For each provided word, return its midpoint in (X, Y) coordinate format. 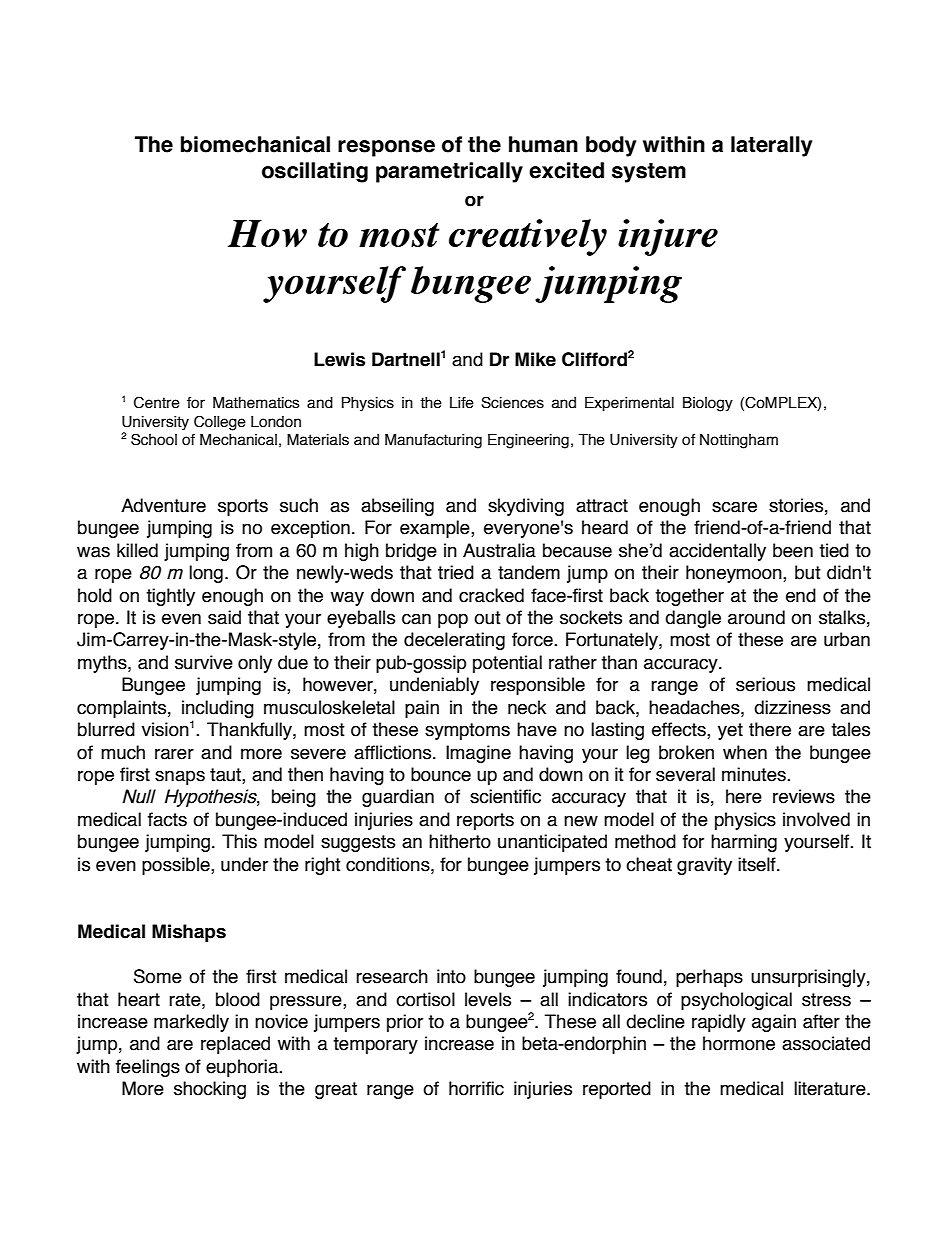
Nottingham (739, 441)
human (543, 144)
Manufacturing (433, 441)
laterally (771, 146)
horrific (476, 1088)
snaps (180, 777)
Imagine (478, 754)
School (154, 439)
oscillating (315, 172)
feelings (148, 1068)
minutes (755, 774)
